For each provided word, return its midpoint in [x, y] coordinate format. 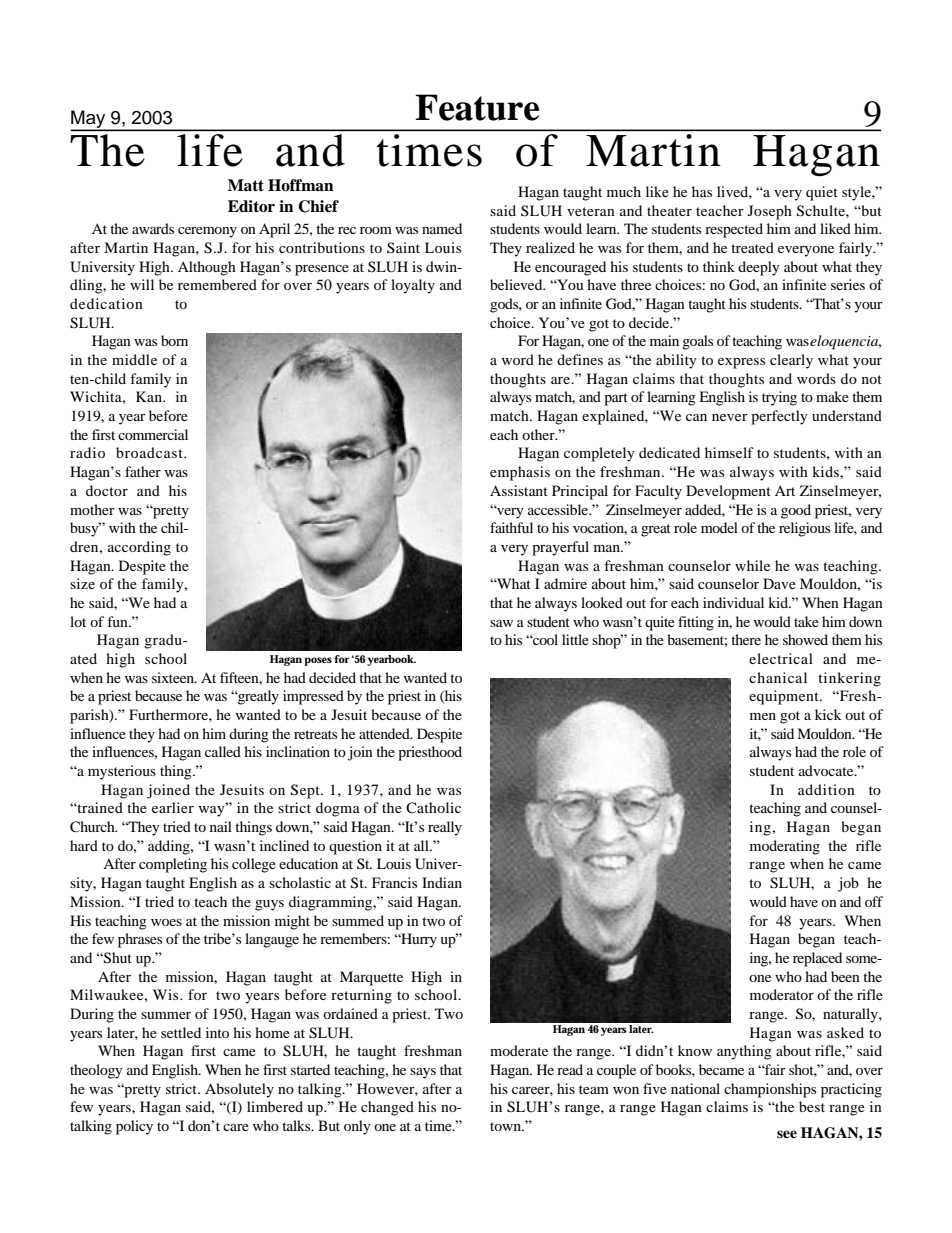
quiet [822, 193]
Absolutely [239, 1090]
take [806, 621]
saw [501, 623]
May [89, 120]
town [507, 1126]
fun [118, 621]
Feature [477, 107]
